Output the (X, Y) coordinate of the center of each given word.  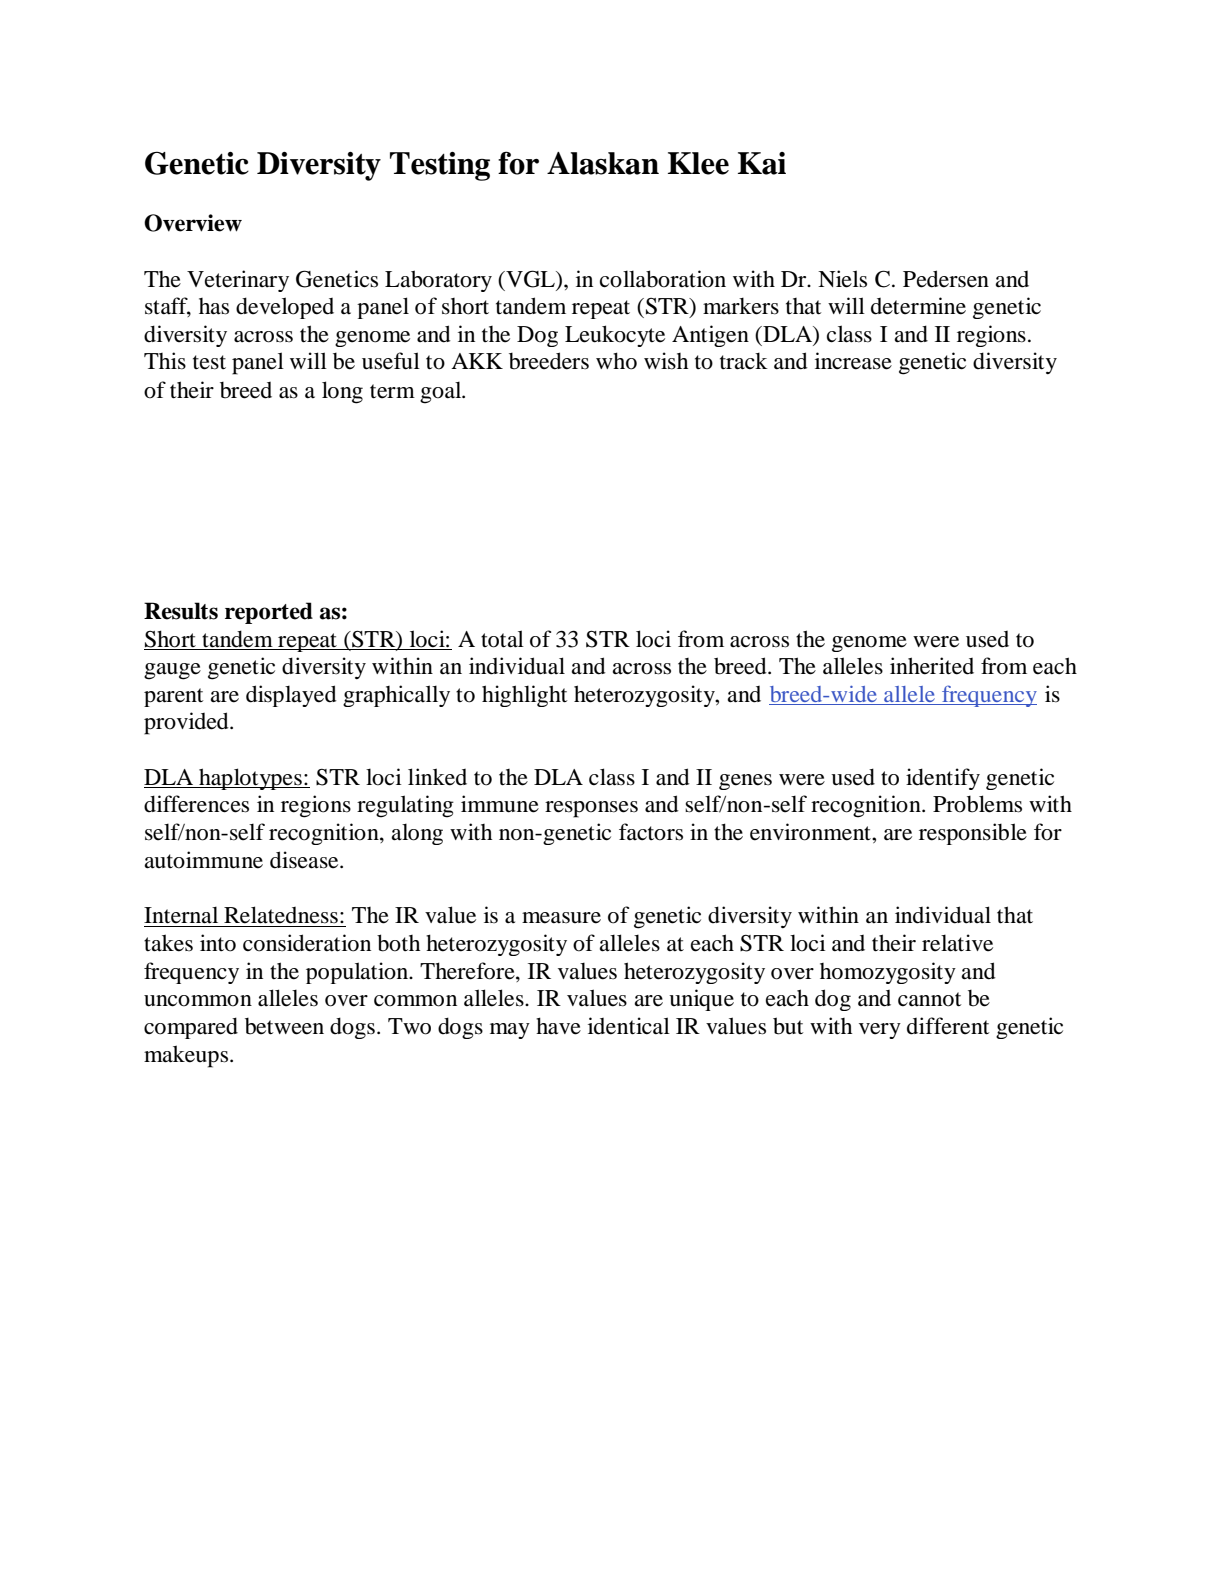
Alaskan (603, 163)
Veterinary (238, 281)
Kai (762, 163)
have (558, 1026)
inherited (932, 666)
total (502, 639)
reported (269, 613)
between (284, 1026)
